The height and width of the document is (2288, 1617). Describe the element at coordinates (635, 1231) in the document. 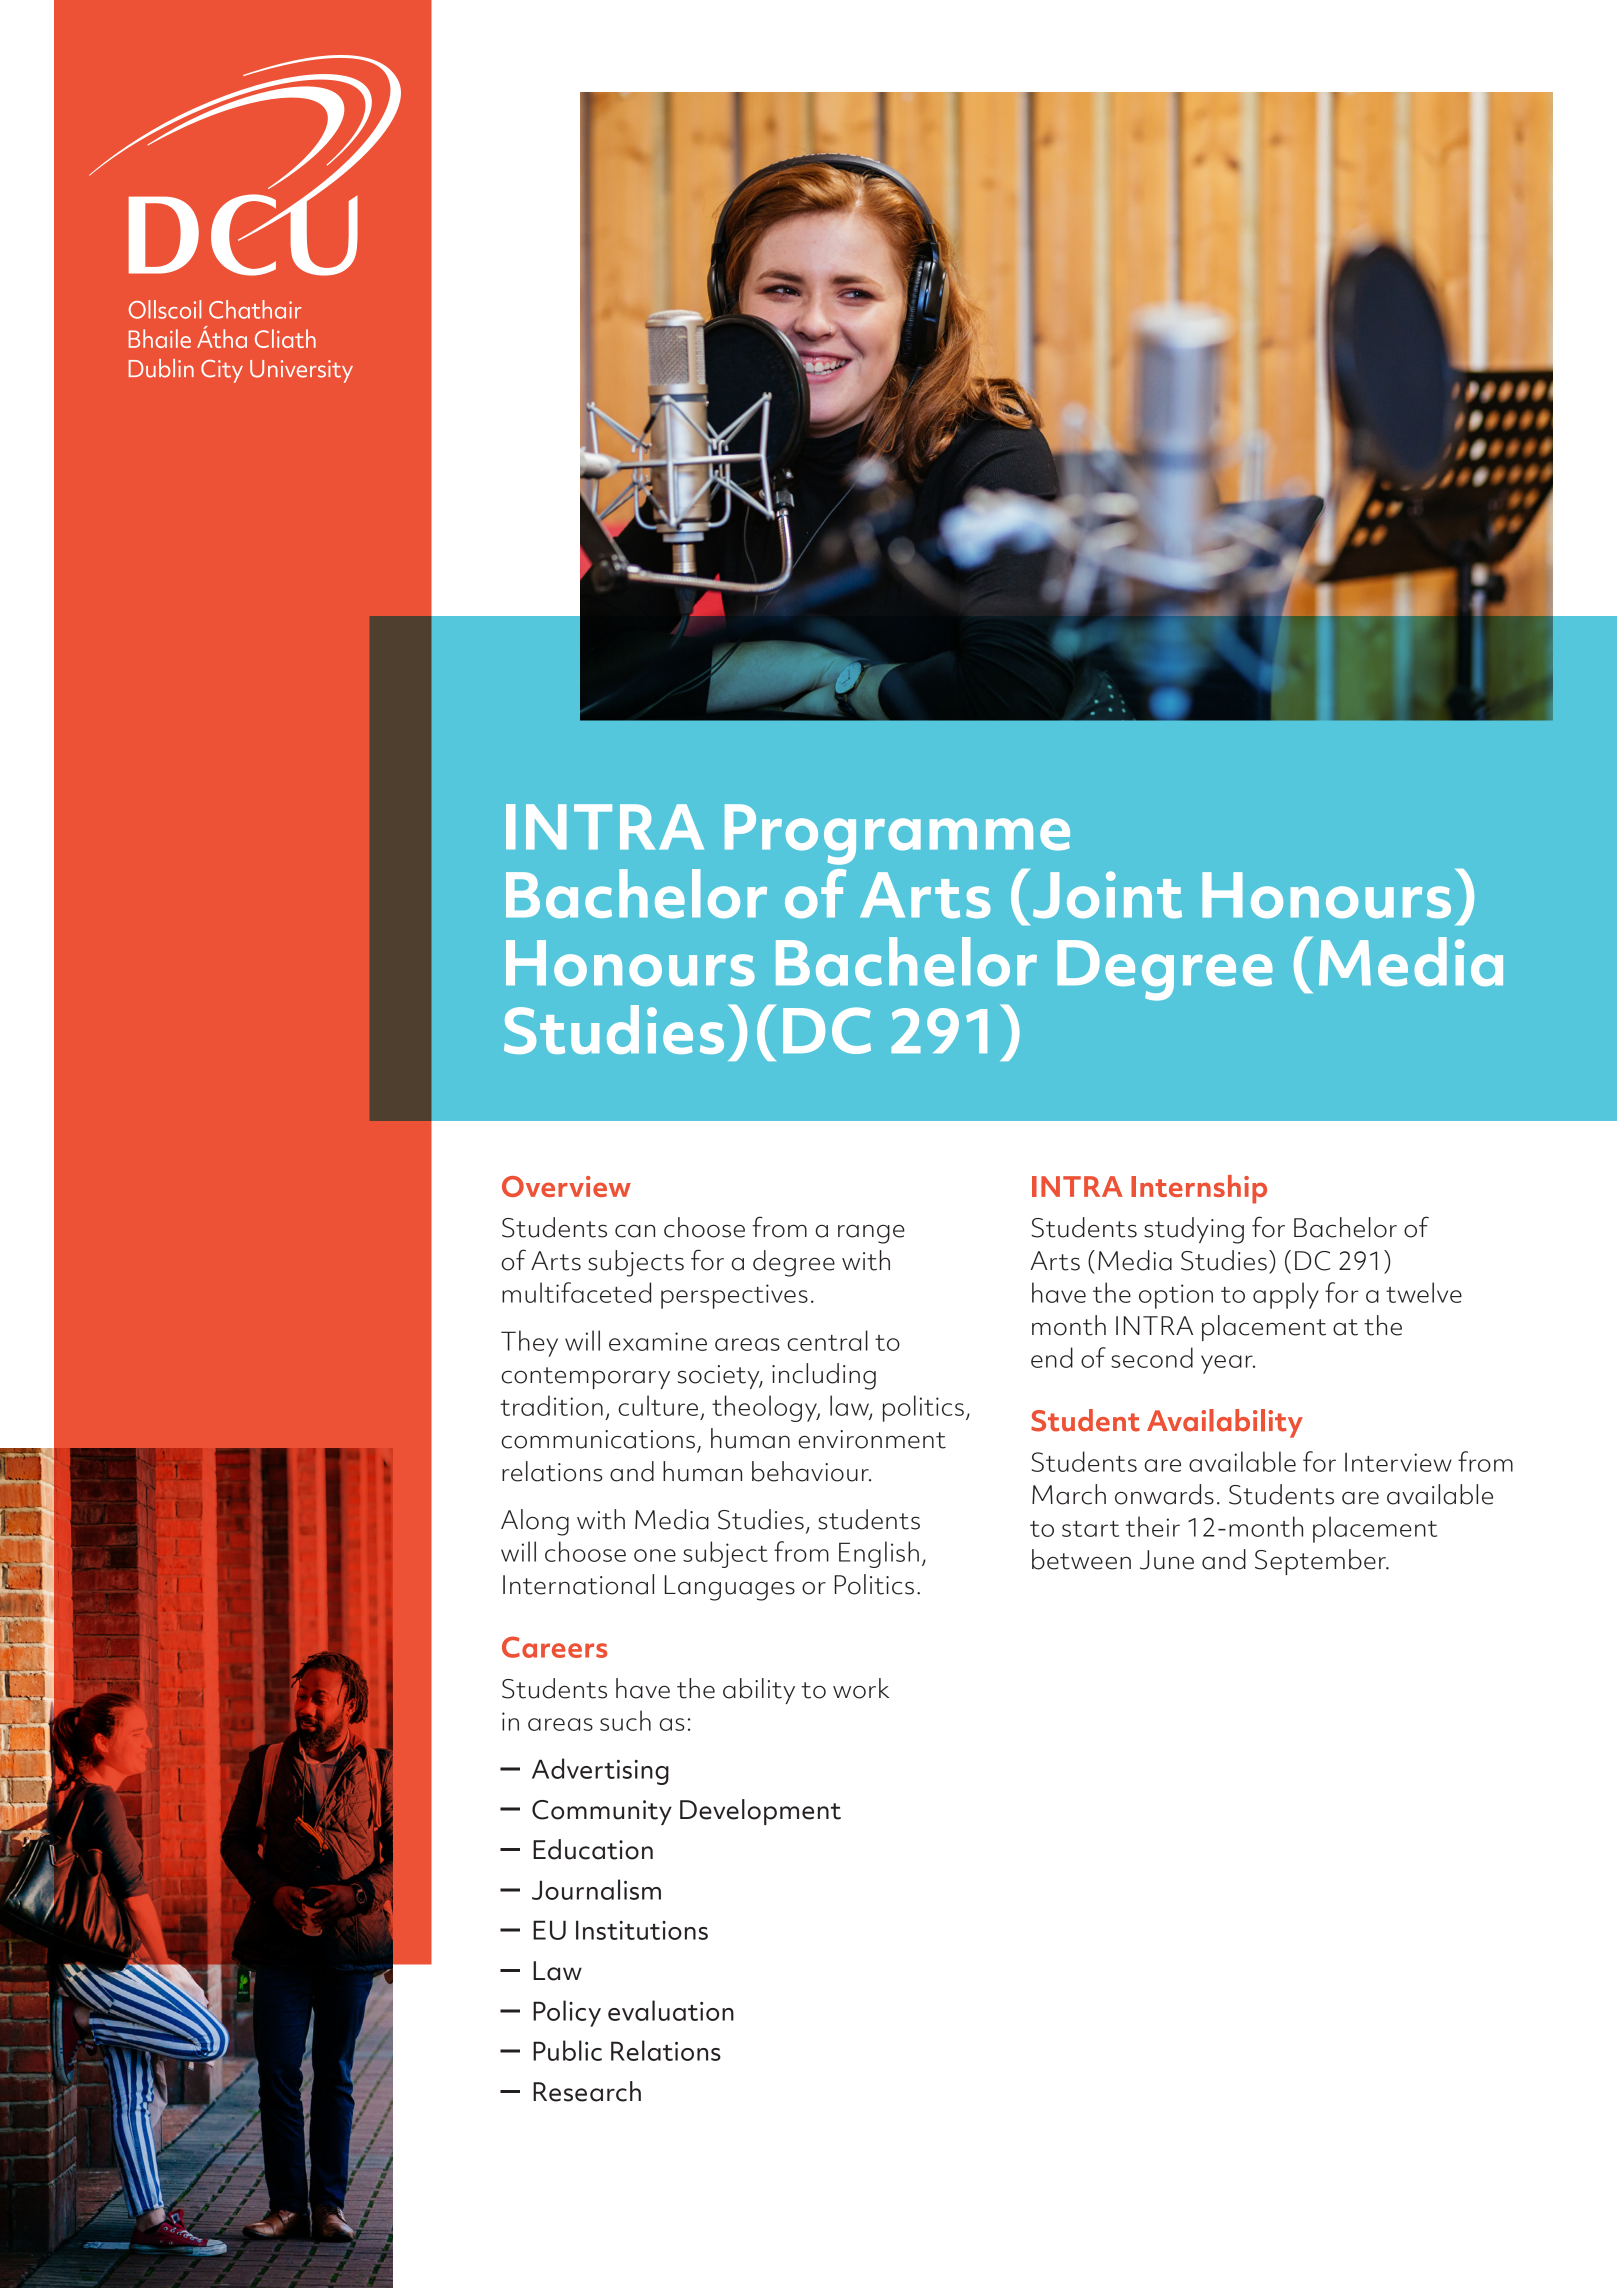

I see `can` at that location.
